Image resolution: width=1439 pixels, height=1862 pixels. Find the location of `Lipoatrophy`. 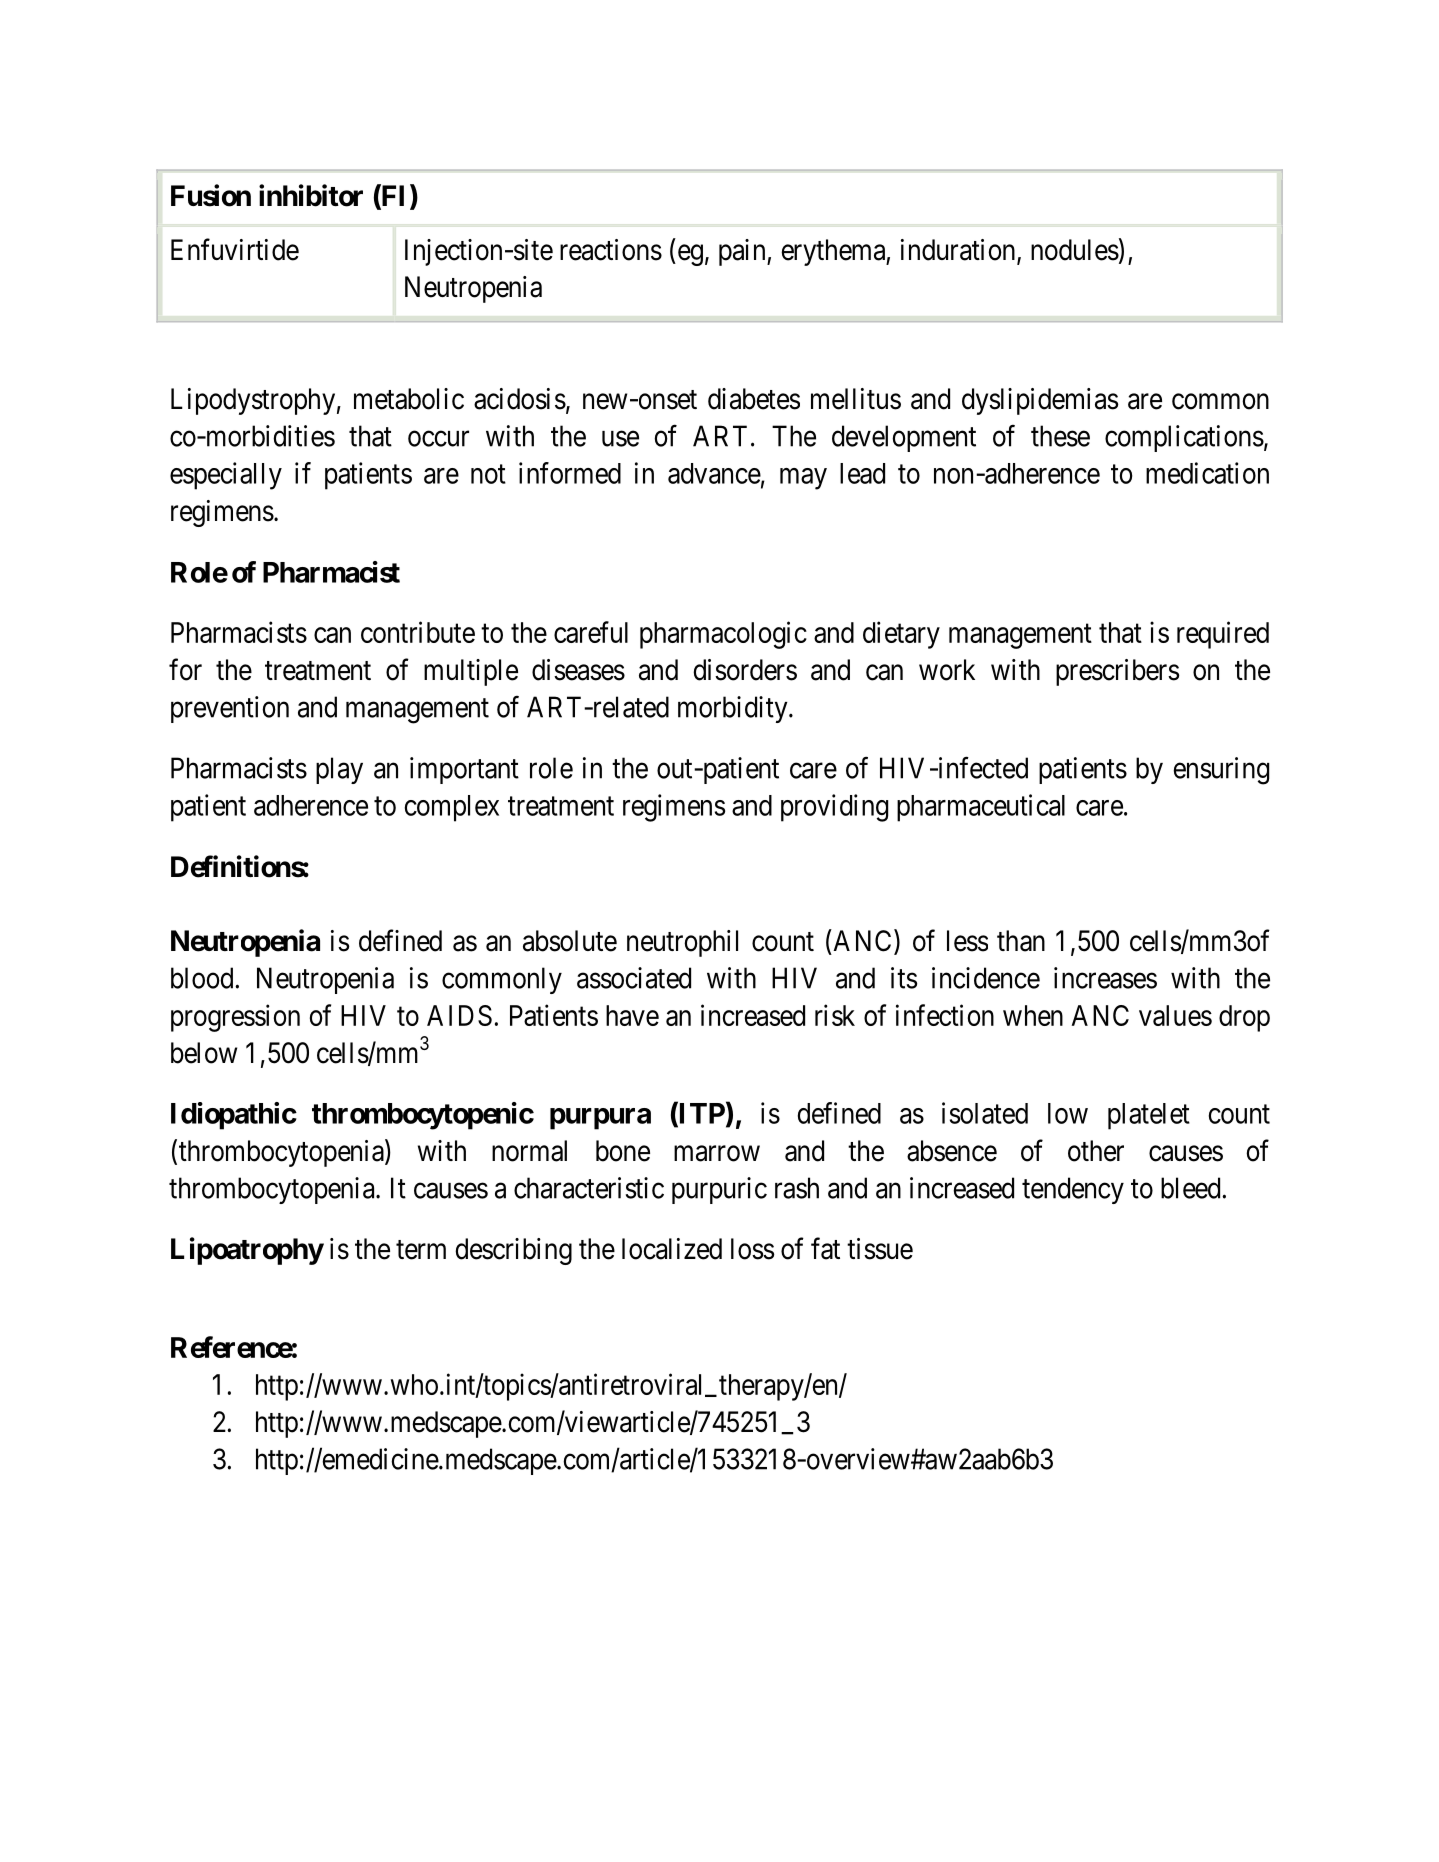

Lipoatrophy is located at coordinates (247, 1251).
